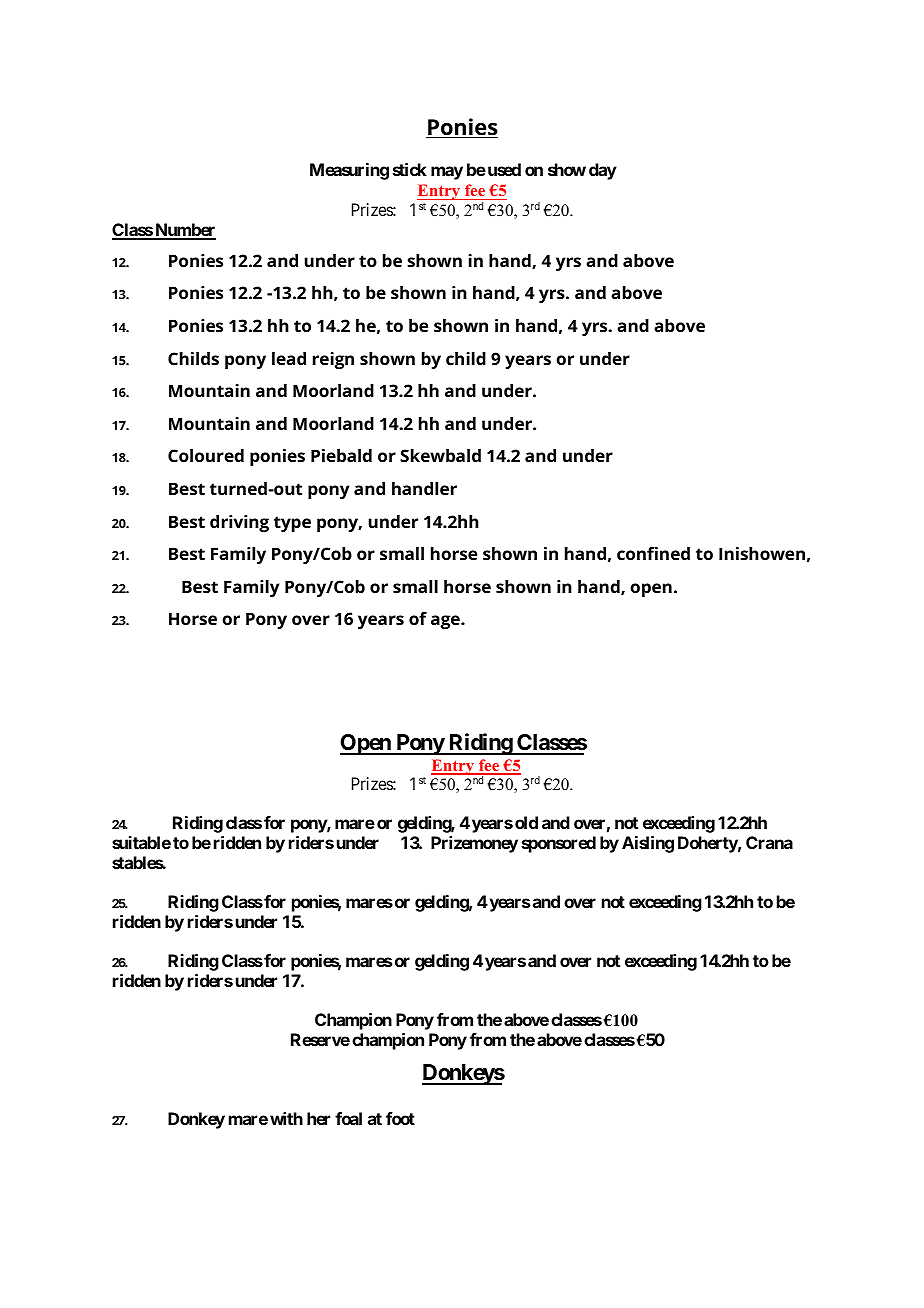 The image size is (924, 1308). Describe the element at coordinates (410, 169) in the document. I see `stick` at that location.
